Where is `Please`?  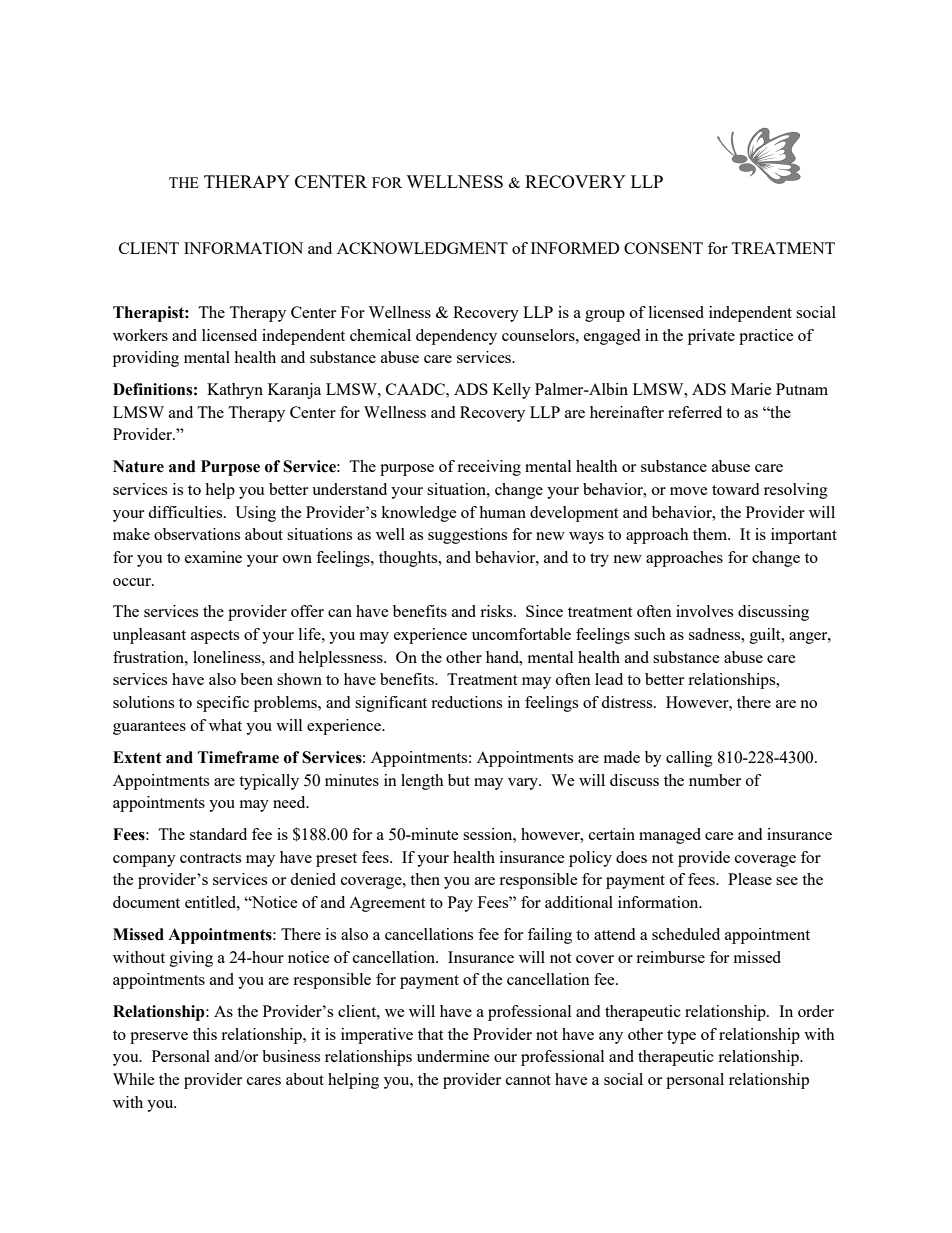
Please is located at coordinates (750, 879).
